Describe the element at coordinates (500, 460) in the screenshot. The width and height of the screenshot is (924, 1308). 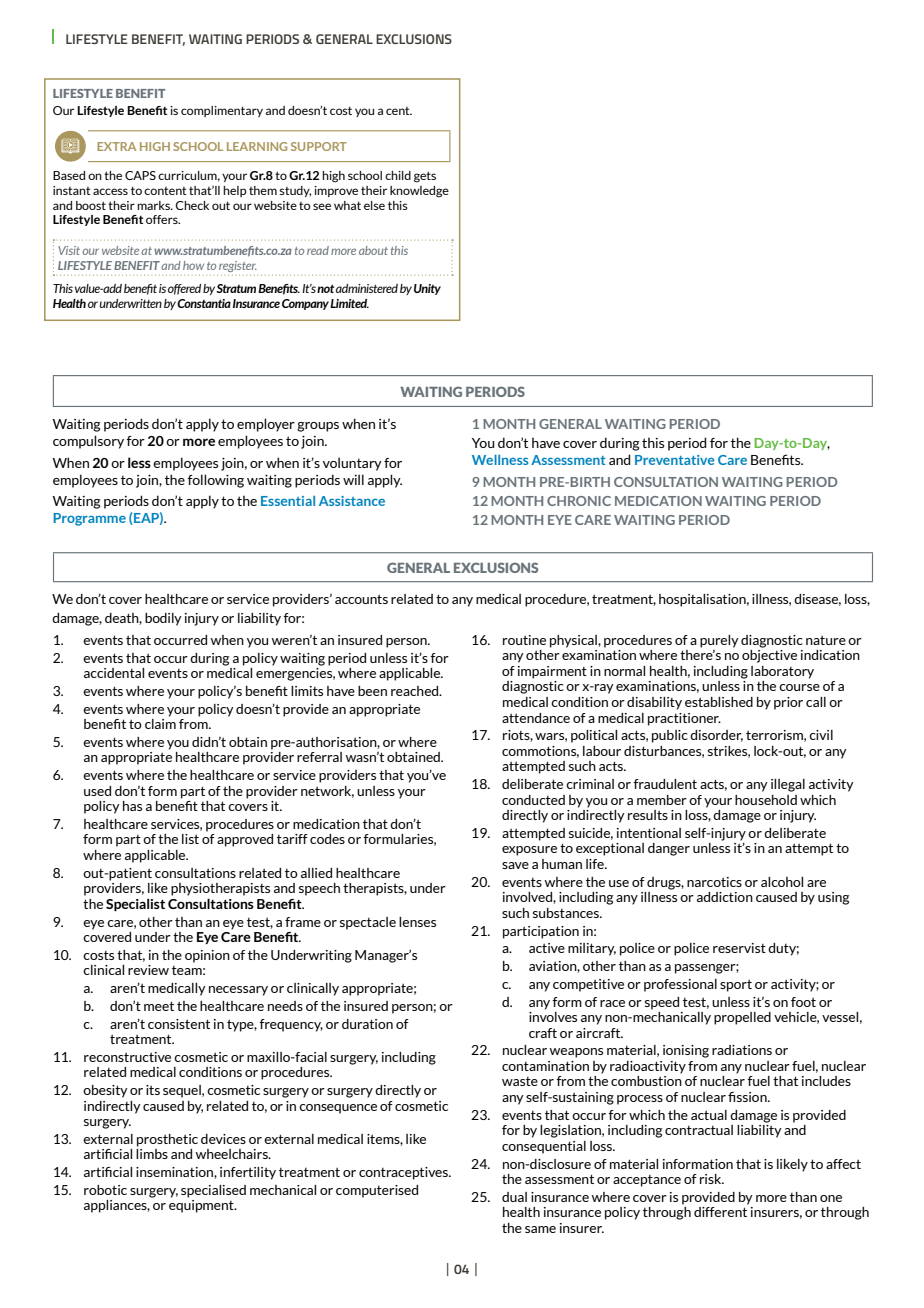
I see `Wellness` at that location.
